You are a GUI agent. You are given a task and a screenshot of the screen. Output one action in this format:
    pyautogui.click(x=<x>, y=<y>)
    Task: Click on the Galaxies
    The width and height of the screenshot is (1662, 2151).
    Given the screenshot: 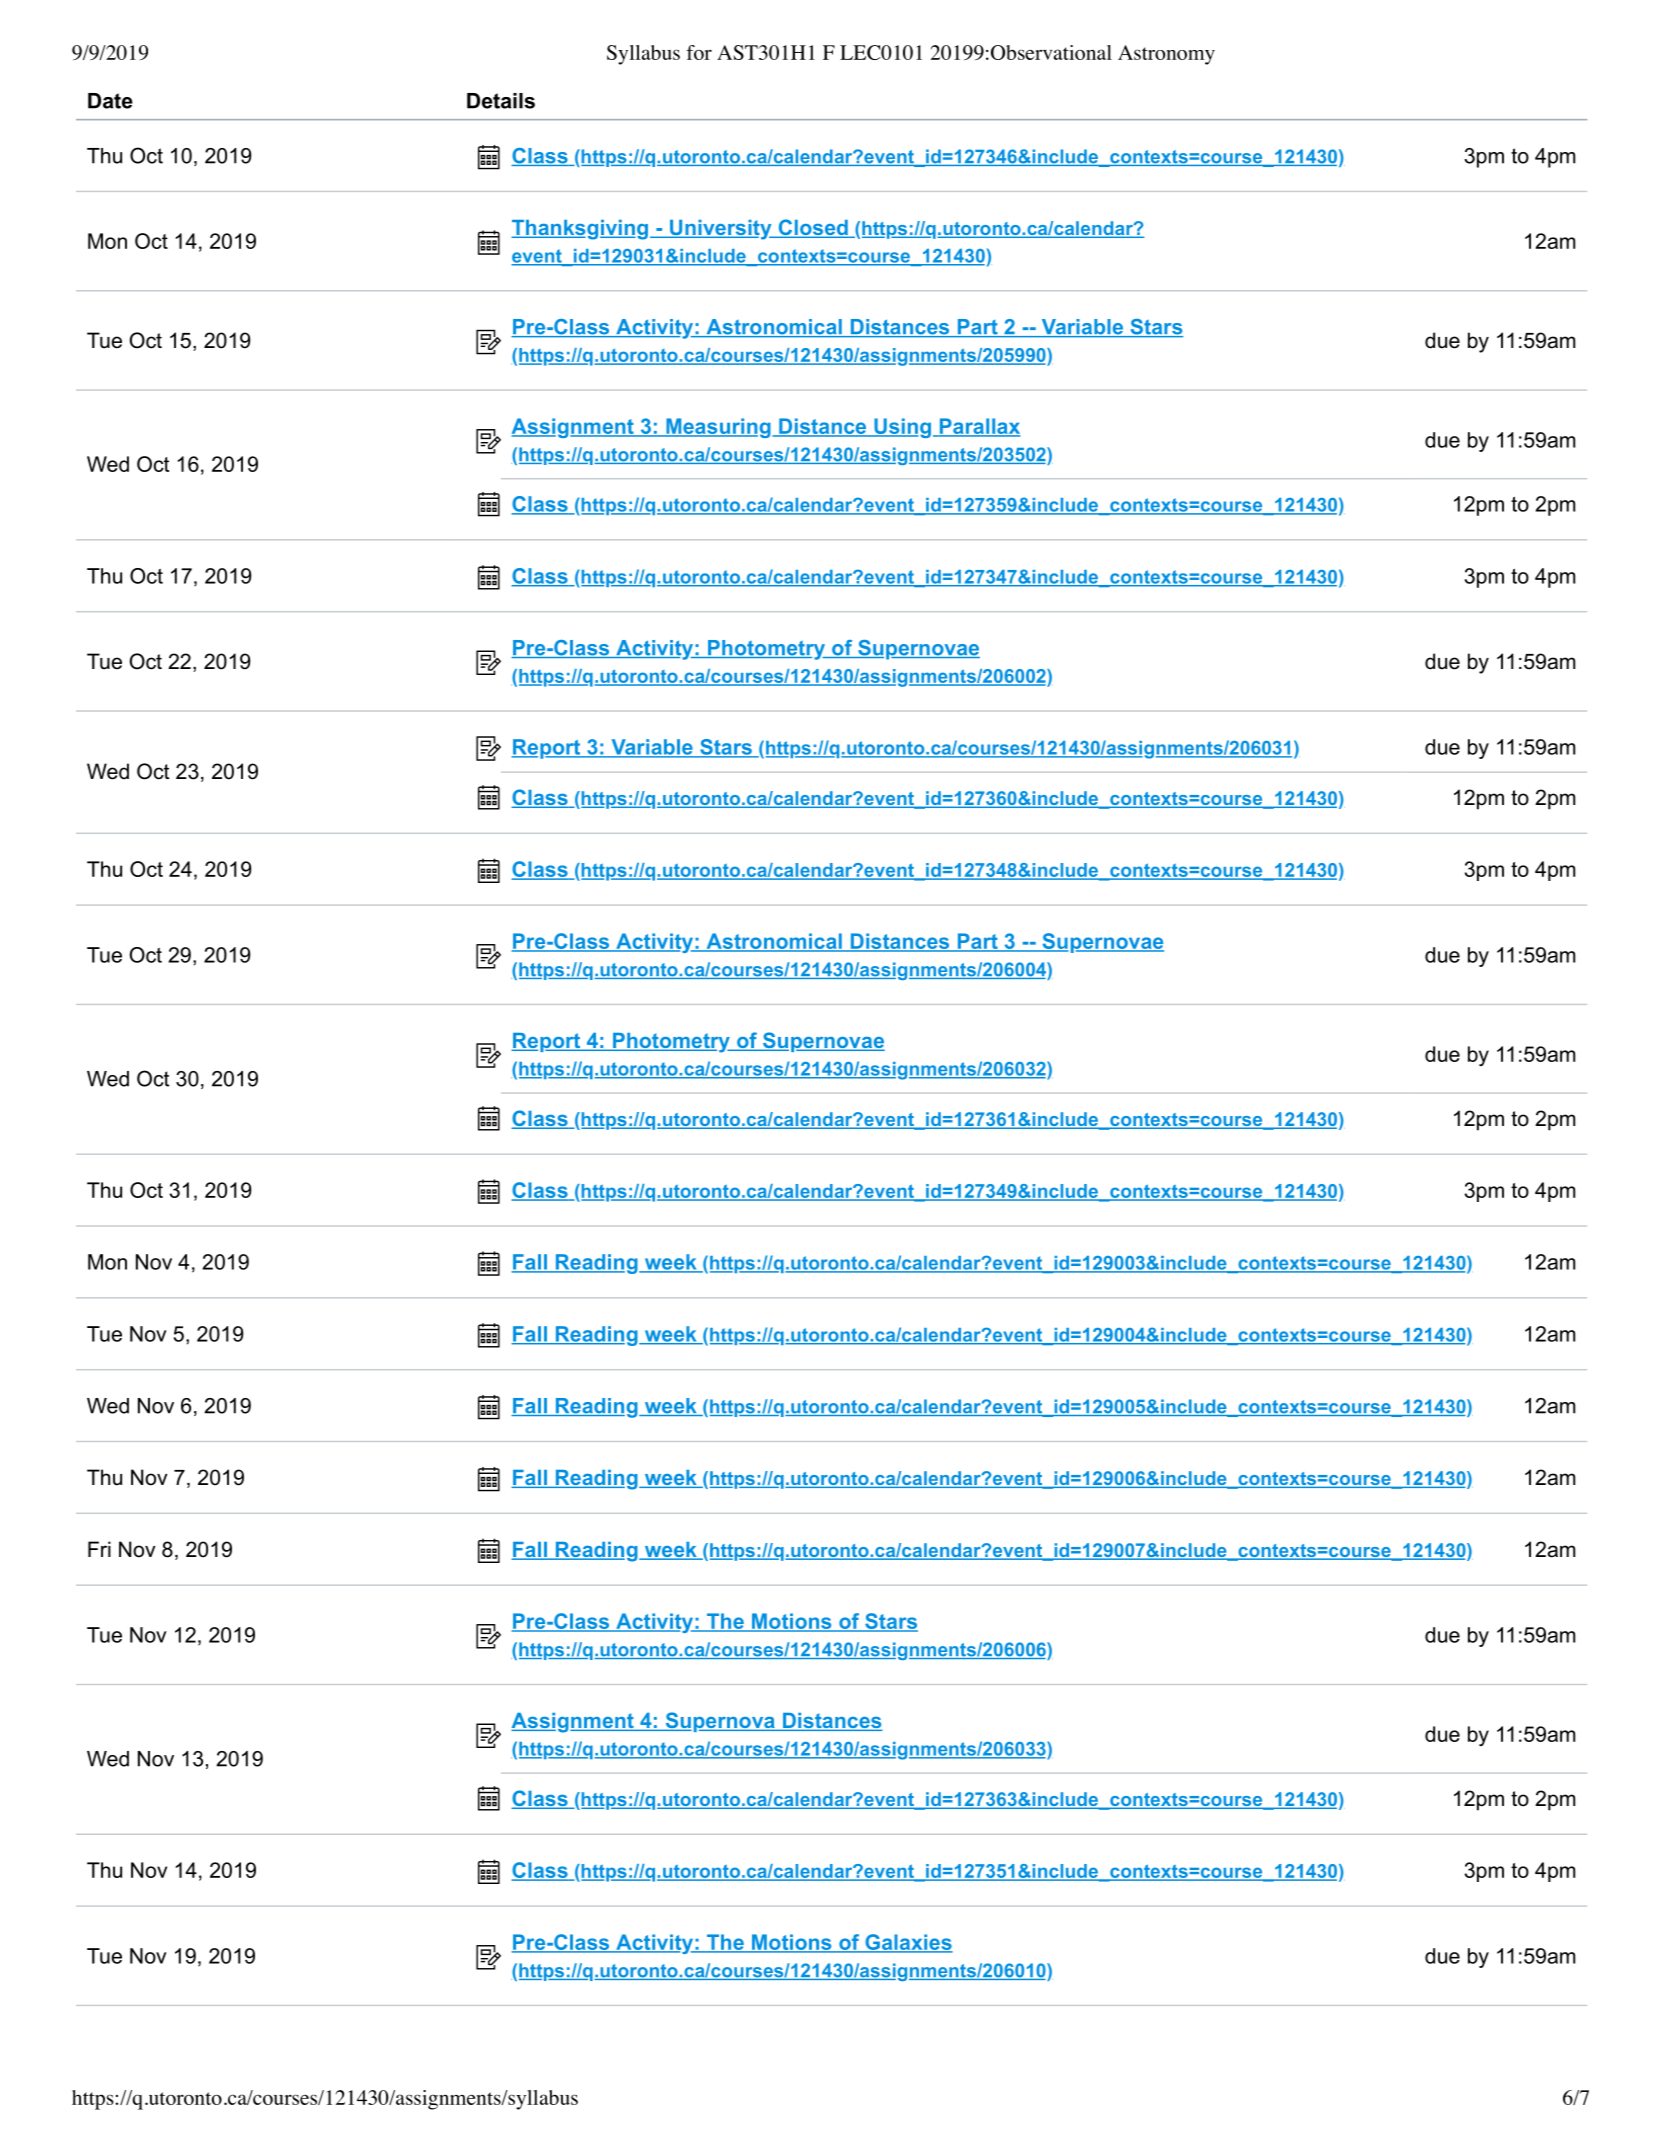 What is the action you would take?
    pyautogui.click(x=908, y=1943)
